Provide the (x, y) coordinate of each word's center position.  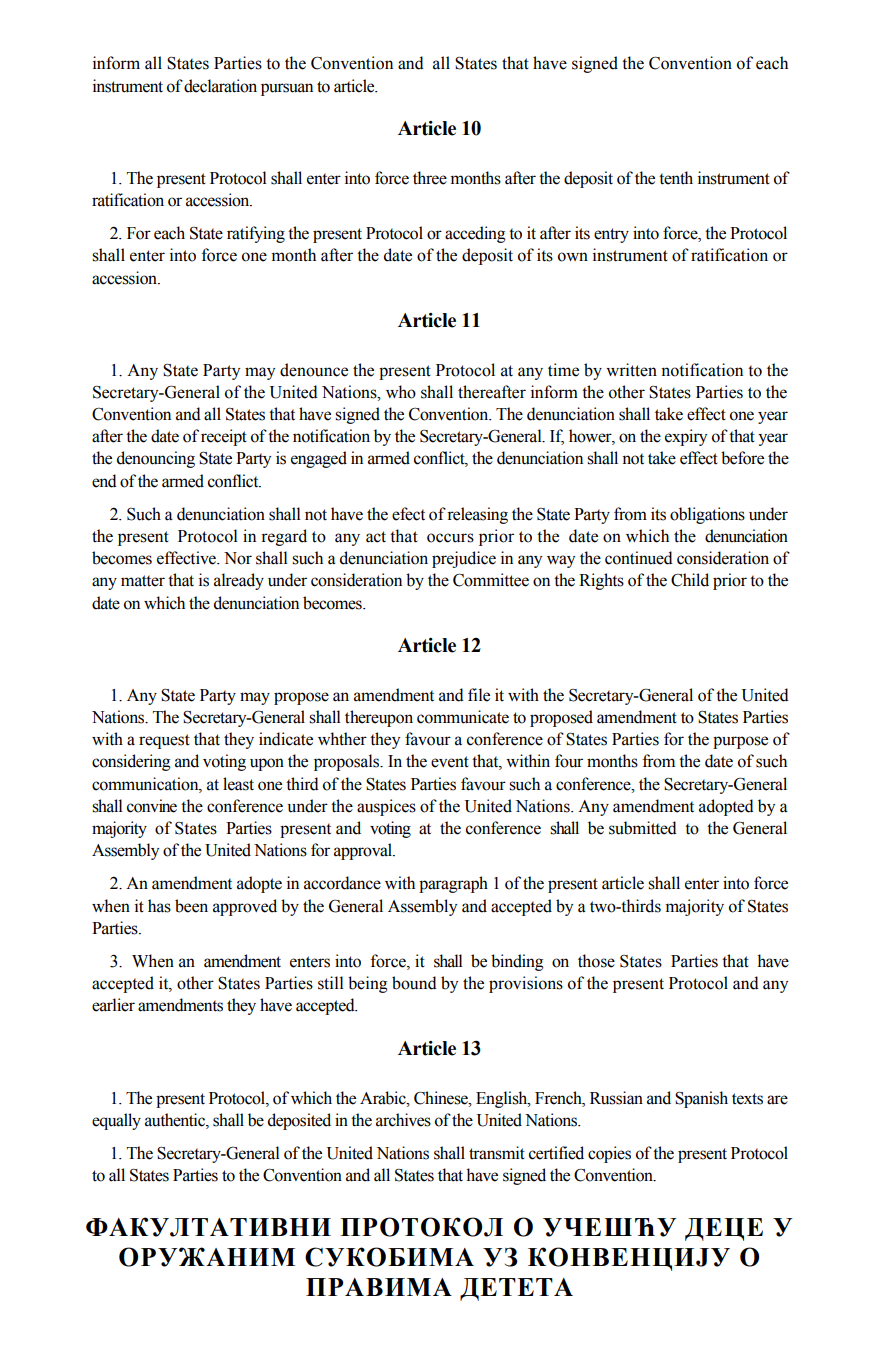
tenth (676, 178)
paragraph (453, 884)
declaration (220, 86)
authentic (176, 1120)
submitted (643, 828)
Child (690, 580)
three (430, 178)
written (631, 370)
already (239, 581)
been (191, 906)
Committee (491, 580)
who (401, 392)
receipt (224, 437)
